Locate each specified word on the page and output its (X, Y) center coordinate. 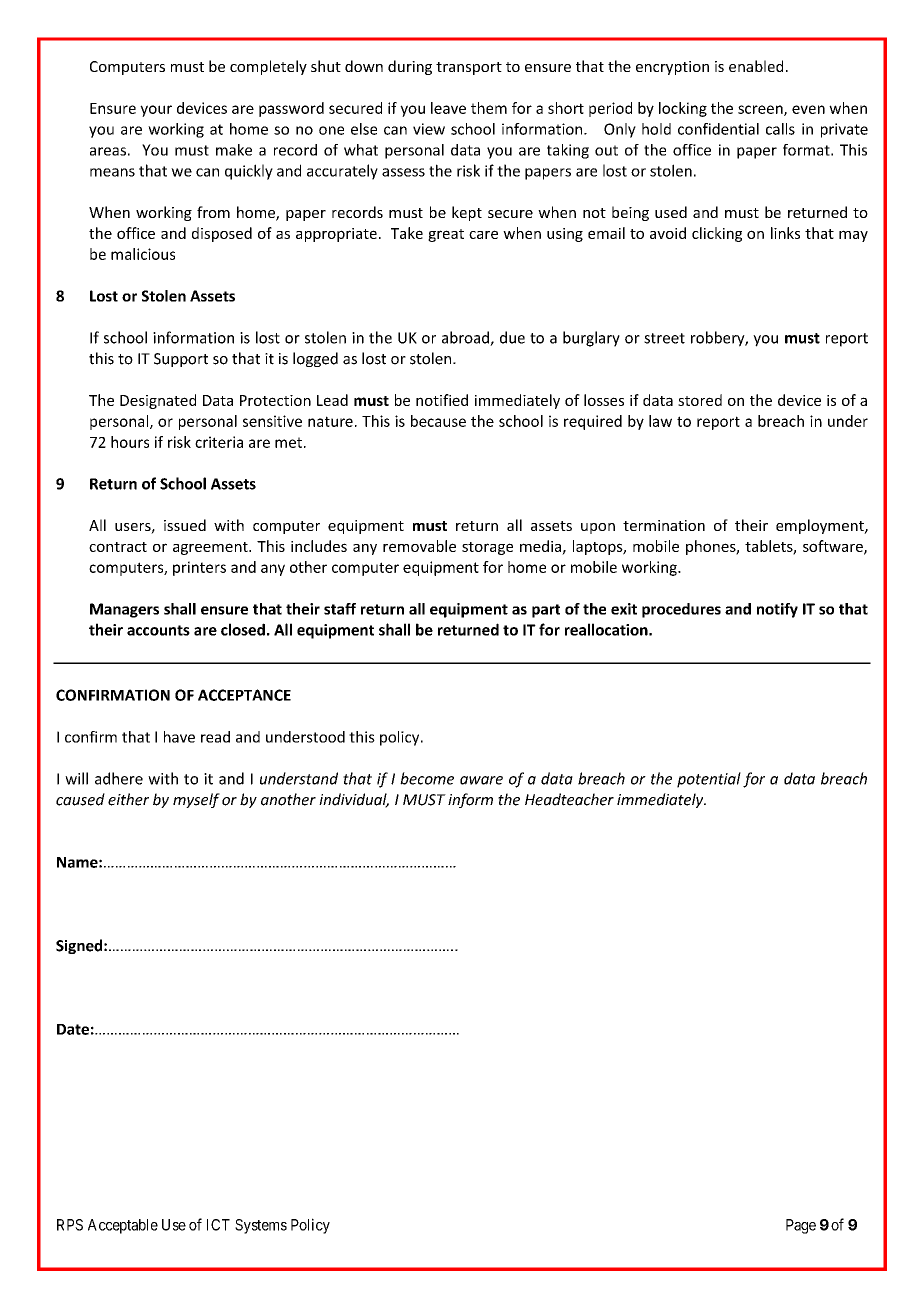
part (546, 611)
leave (448, 108)
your (156, 111)
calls (780, 129)
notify (777, 610)
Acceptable (123, 1226)
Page (801, 1226)
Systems (261, 1226)
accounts (158, 630)
